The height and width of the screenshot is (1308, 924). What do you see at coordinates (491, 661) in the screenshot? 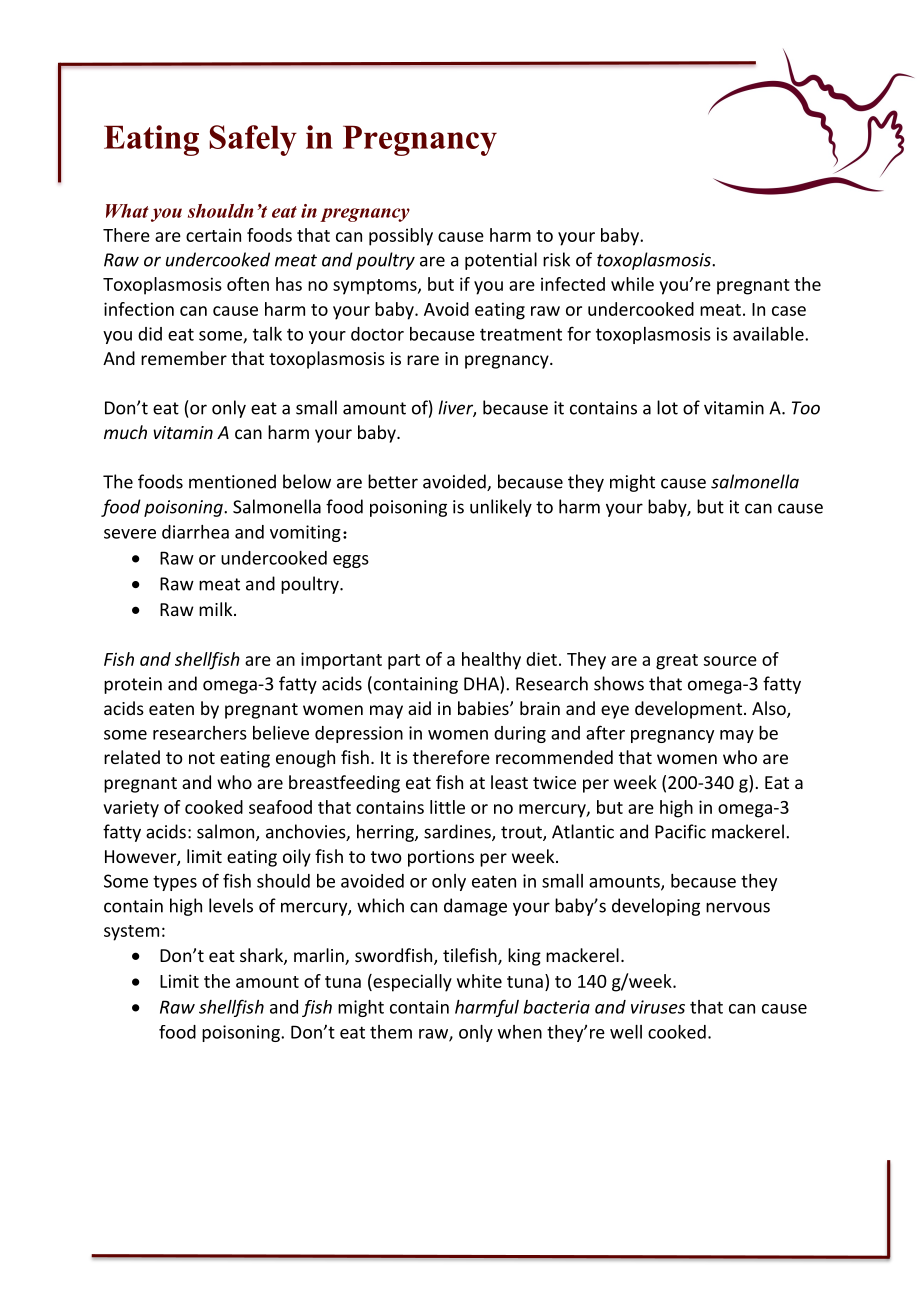
I see `healthy` at bounding box center [491, 661].
